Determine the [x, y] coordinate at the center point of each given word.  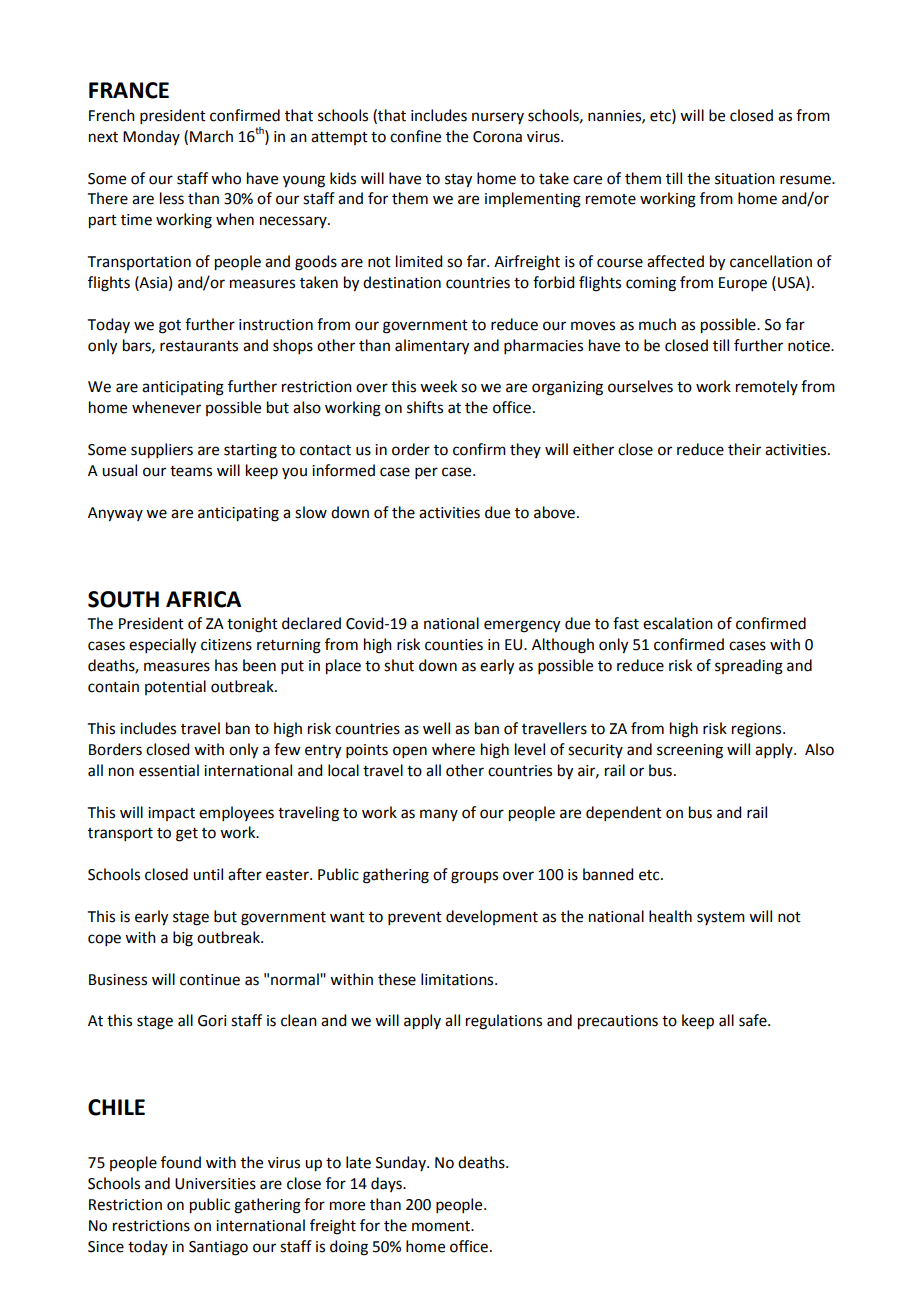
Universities [215, 1184]
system [721, 918]
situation [745, 179]
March [211, 136]
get [187, 835]
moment [442, 1226]
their [744, 449]
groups [474, 877]
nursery [498, 118]
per [426, 473]
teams [191, 471]
